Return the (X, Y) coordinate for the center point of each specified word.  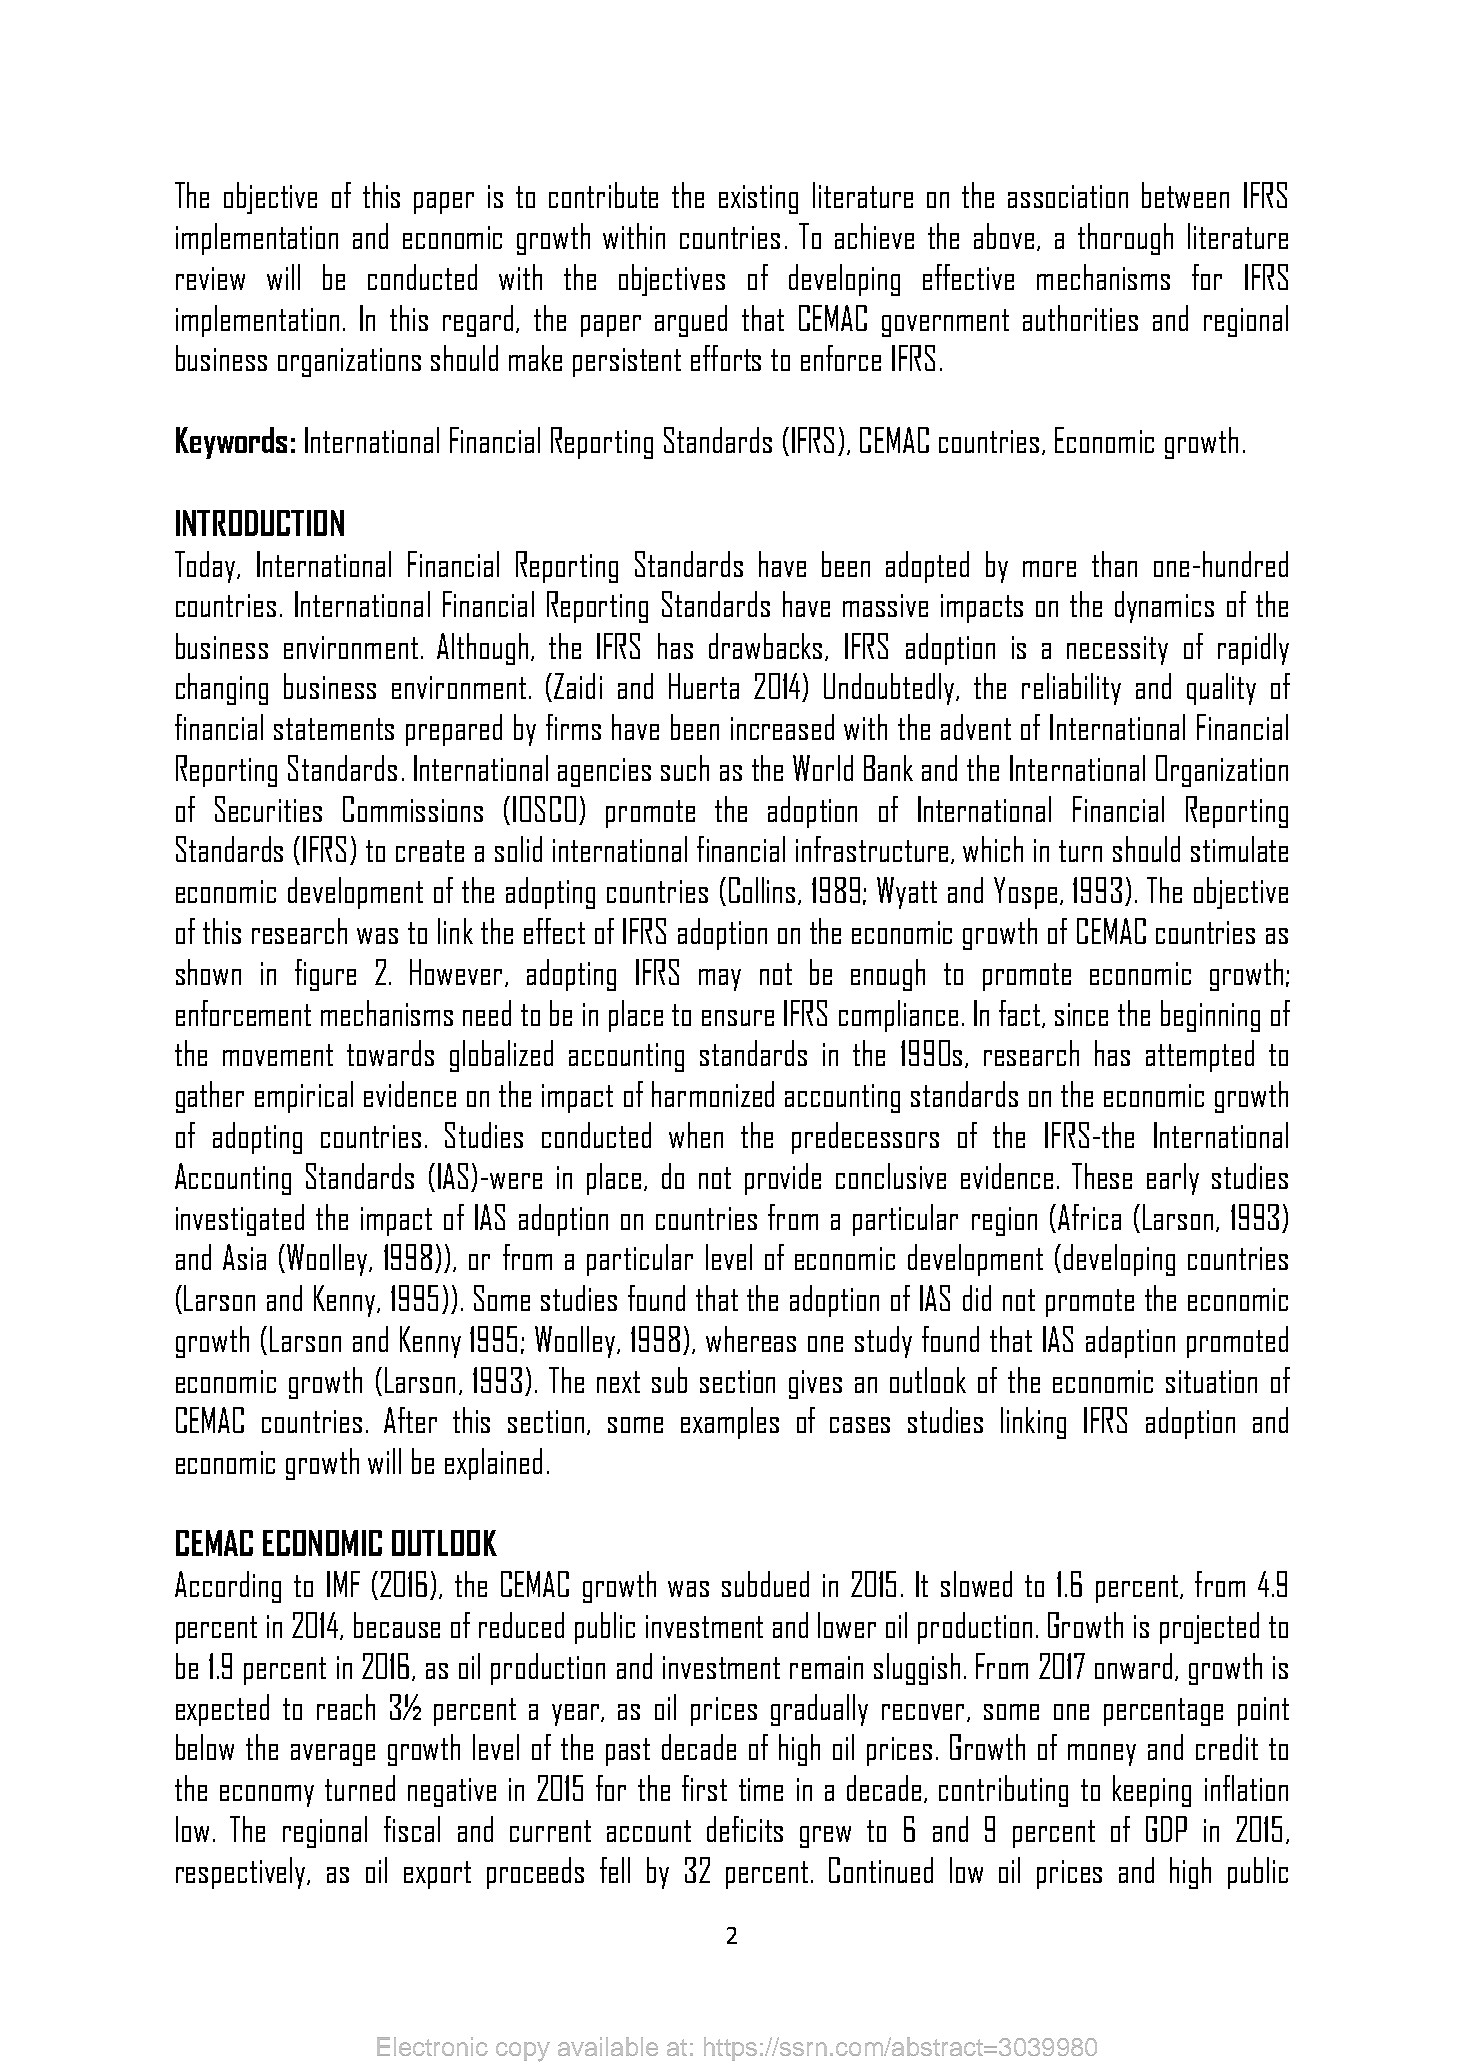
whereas (751, 1339)
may (720, 980)
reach (346, 1707)
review (210, 278)
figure (325, 975)
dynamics (1164, 607)
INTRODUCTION (260, 523)
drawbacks (765, 646)
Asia (244, 1257)
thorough (1125, 239)
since (1081, 1014)
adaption (1130, 1342)
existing (758, 199)
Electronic (432, 2046)
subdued (765, 1584)
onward (1133, 1666)
